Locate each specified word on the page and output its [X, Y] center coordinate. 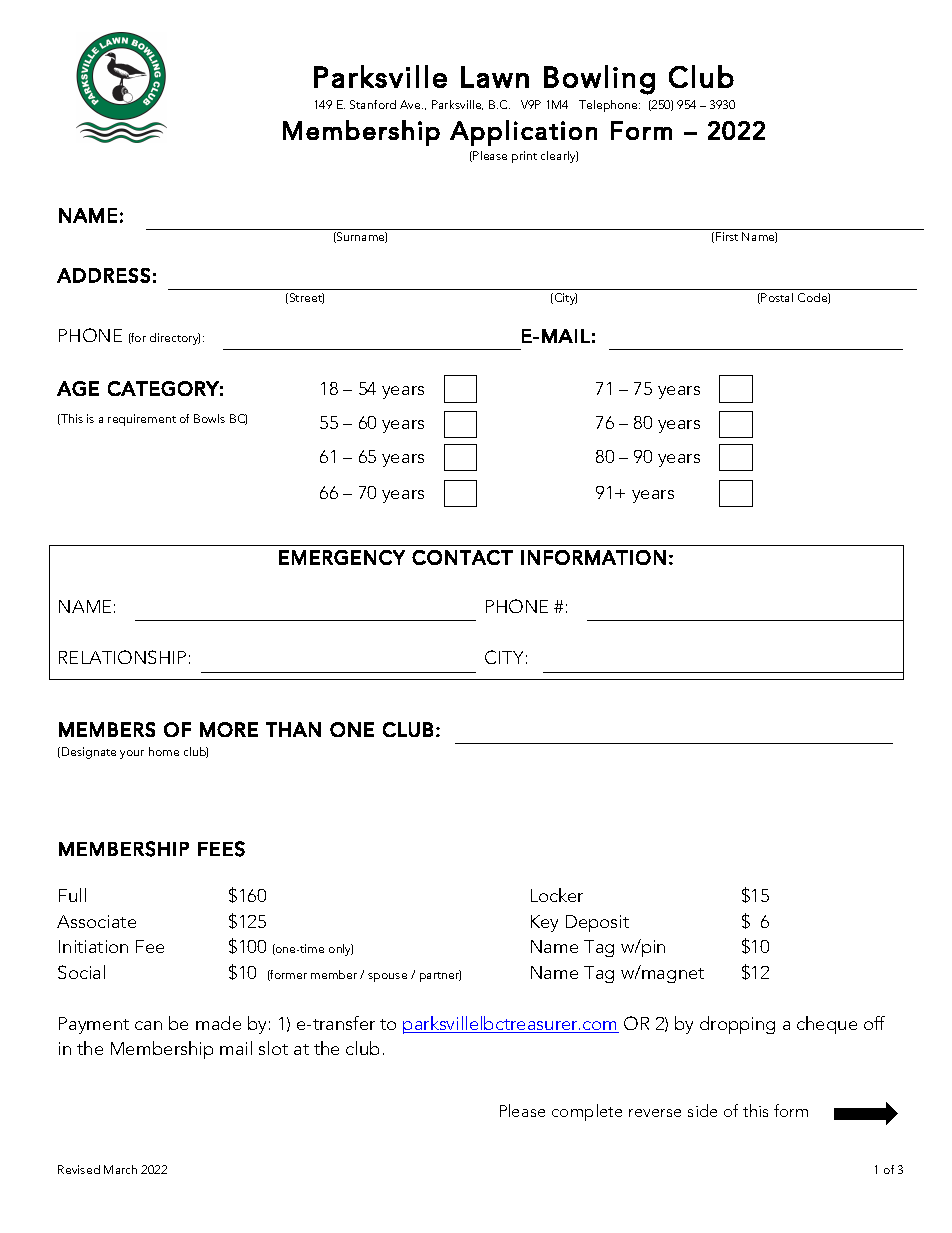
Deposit [597, 923]
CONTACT [462, 557]
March [120, 1169]
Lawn [495, 77]
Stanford [373, 104]
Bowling [599, 80]
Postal [777, 297]
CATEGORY [163, 388]
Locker [557, 895]
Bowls [209, 418]
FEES [221, 849]
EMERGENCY [342, 557]
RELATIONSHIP [122, 657]
